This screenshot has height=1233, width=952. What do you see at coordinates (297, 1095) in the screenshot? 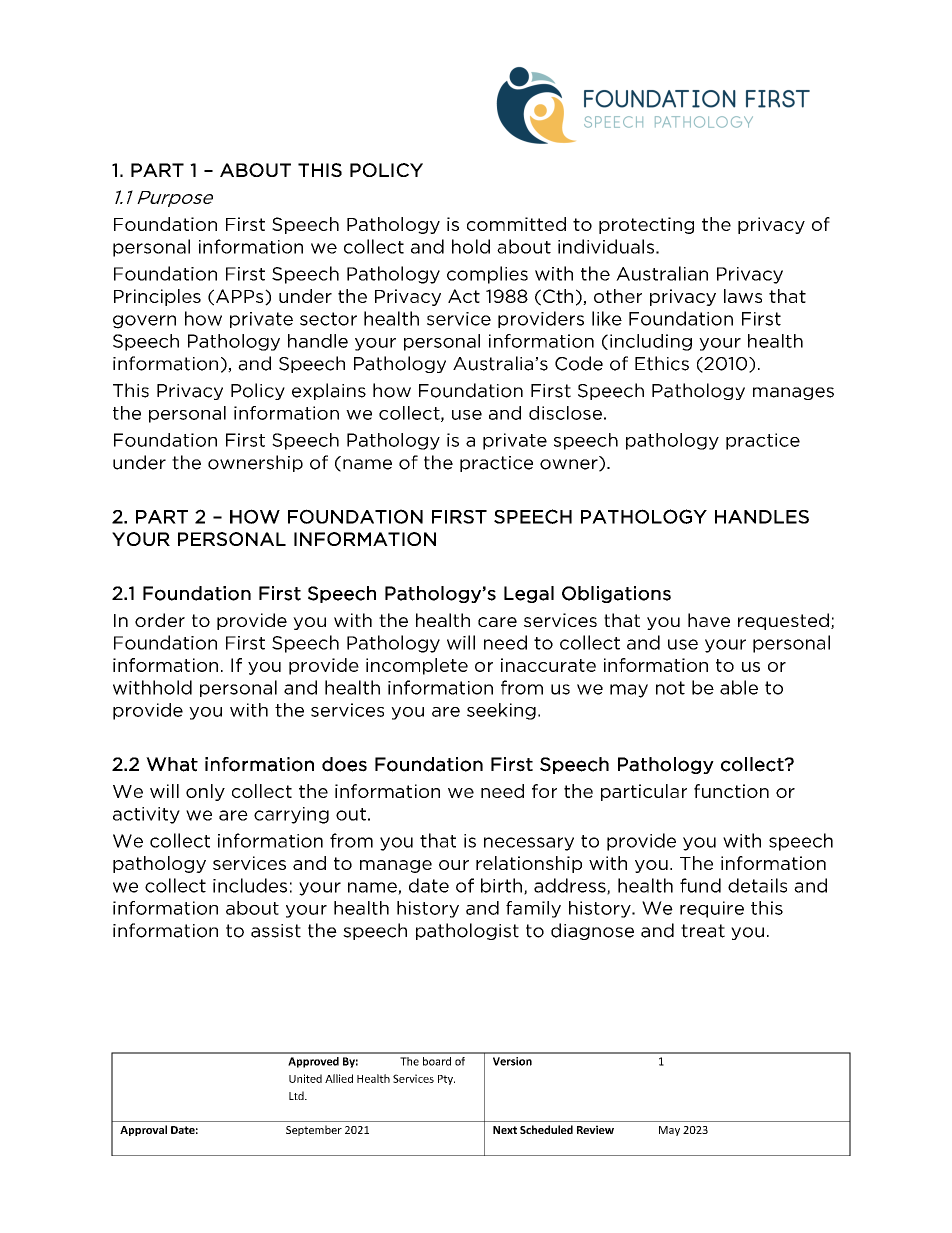
I see `Ltd` at bounding box center [297, 1095].
